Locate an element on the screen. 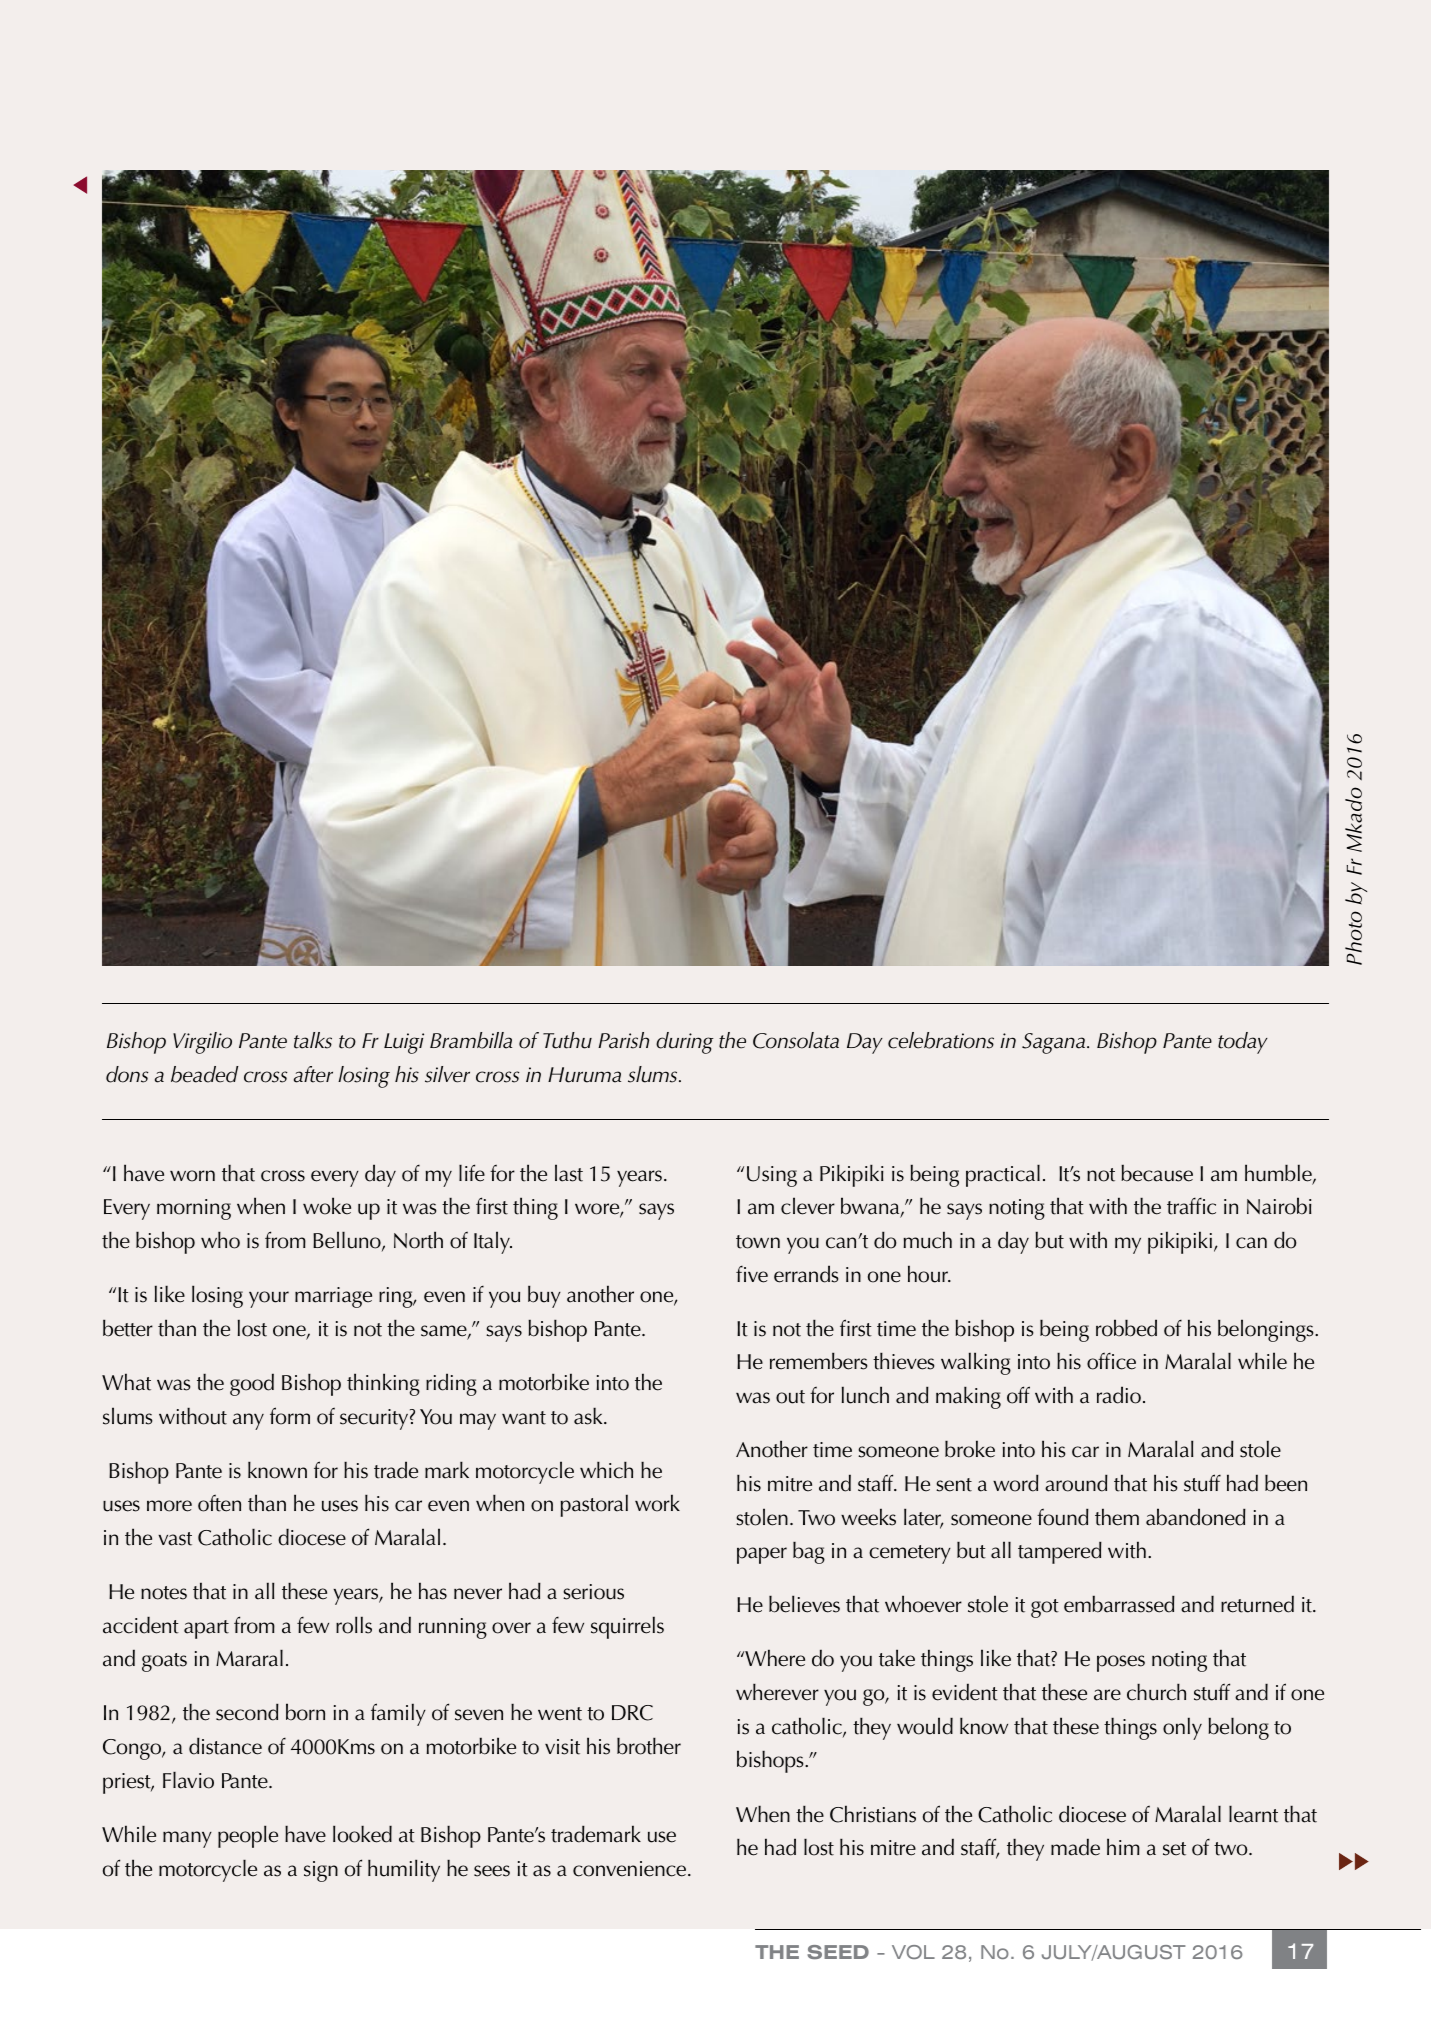 This screenshot has height=2024, width=1431. ask is located at coordinates (589, 1416).
